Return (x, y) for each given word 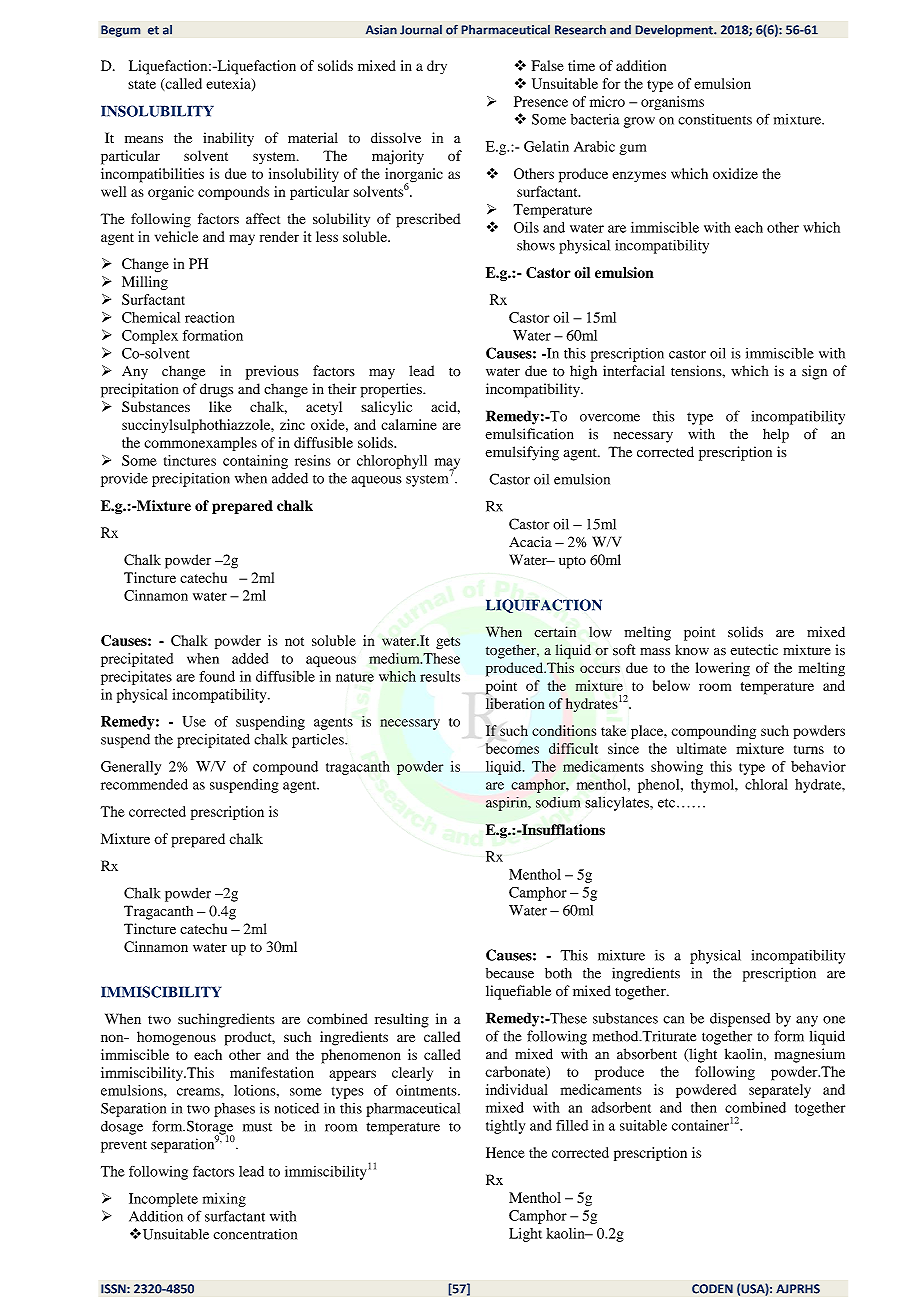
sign (814, 372)
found (217, 676)
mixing (224, 1200)
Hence (505, 1152)
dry (437, 67)
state (142, 84)
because (510, 973)
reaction (209, 317)
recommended (144, 784)
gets (448, 643)
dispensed (740, 1019)
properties (392, 390)
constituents (715, 119)
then (704, 1107)
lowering (723, 669)
